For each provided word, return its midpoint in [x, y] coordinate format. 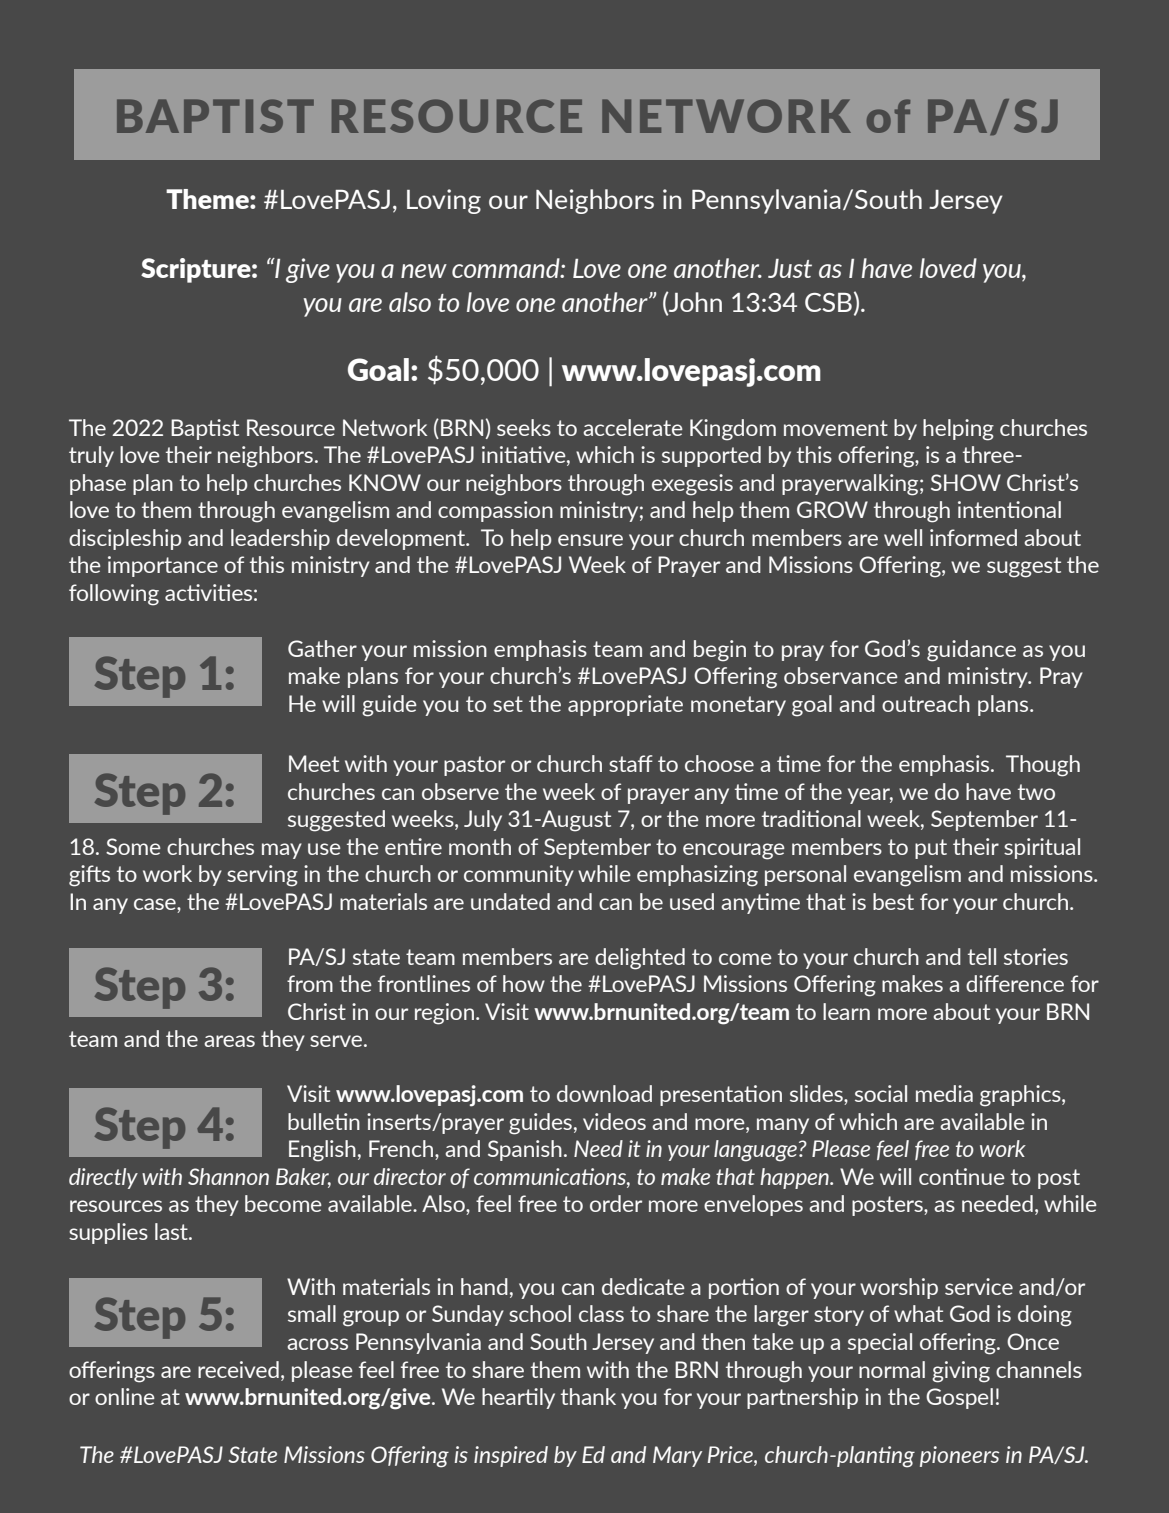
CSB [828, 302]
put [931, 849]
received [238, 1369]
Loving [444, 201]
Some [133, 846]
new [424, 271]
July [483, 820]
